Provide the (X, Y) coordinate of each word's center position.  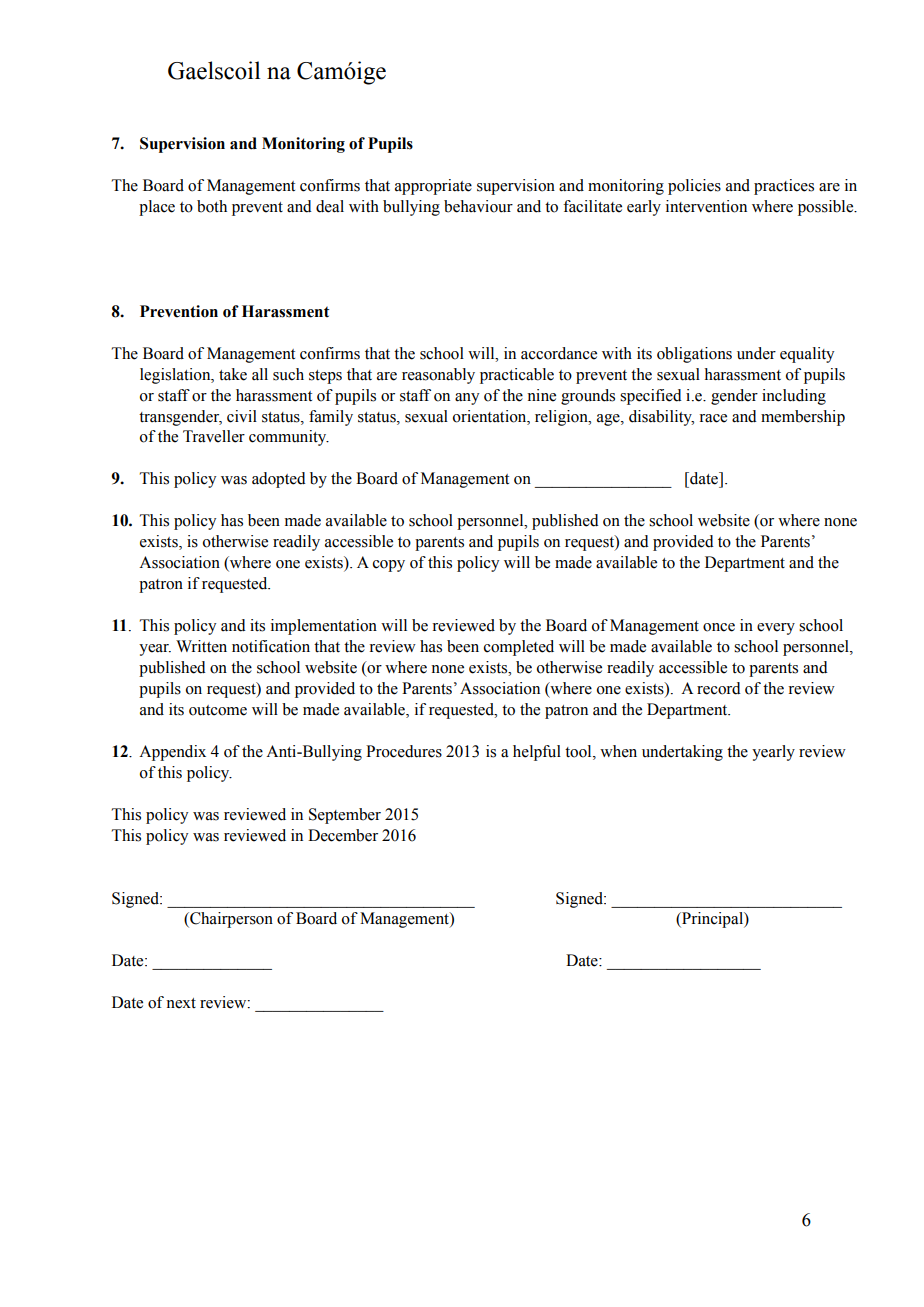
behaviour (478, 206)
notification (271, 646)
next (181, 1003)
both (212, 206)
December (343, 835)
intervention (706, 206)
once (719, 627)
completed (519, 648)
